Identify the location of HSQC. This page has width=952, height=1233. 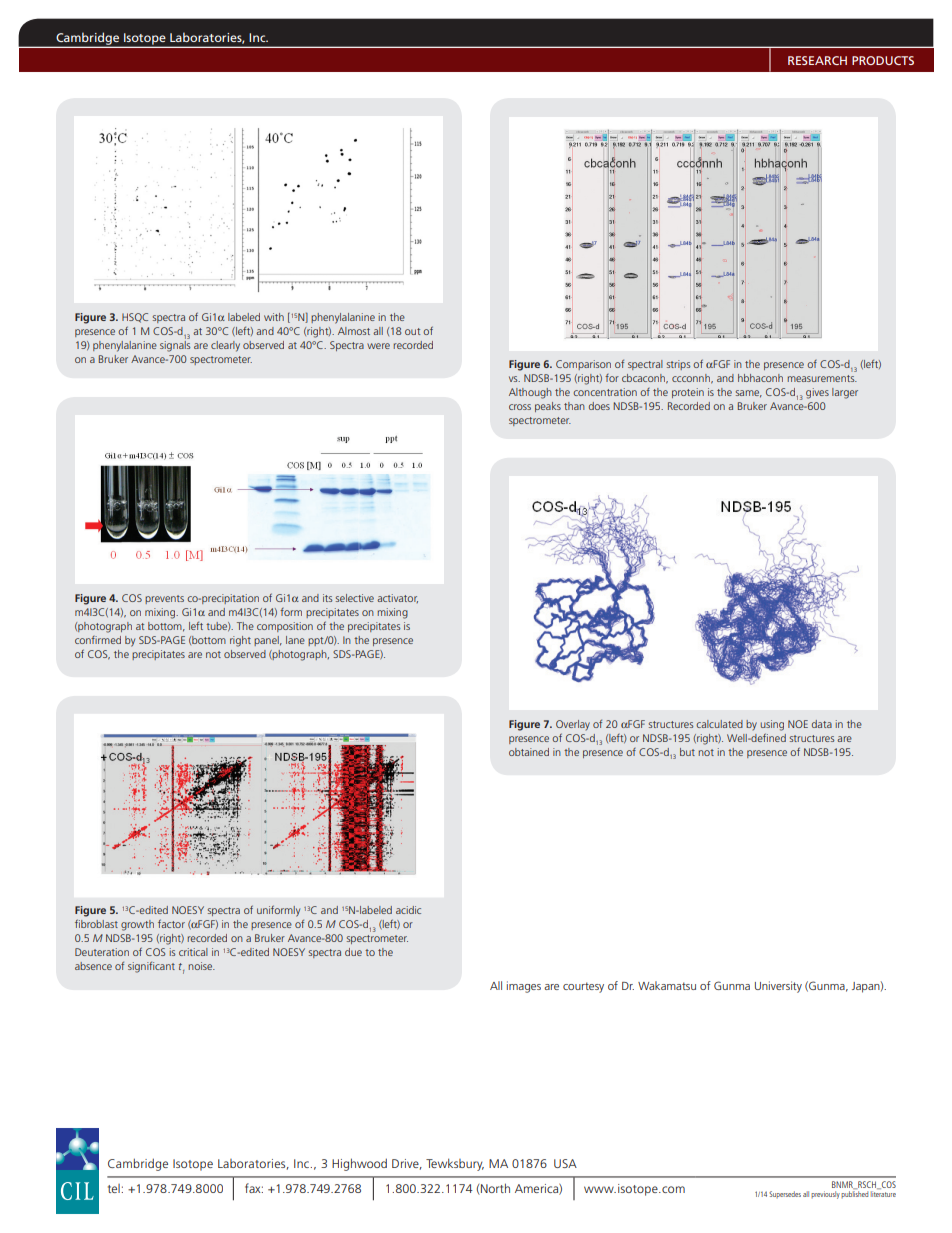
(135, 318).
